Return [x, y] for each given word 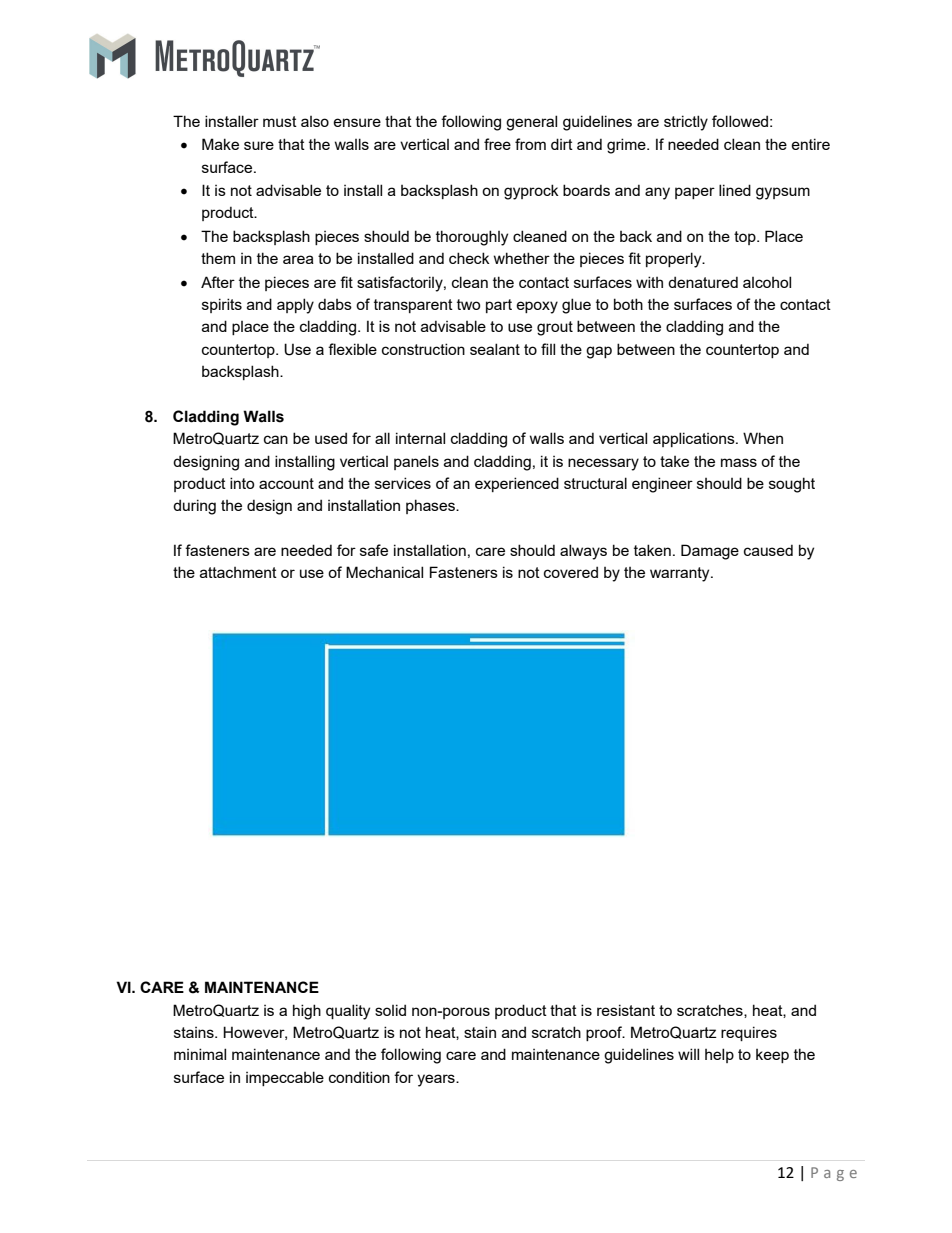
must [280, 121]
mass [739, 462]
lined [735, 190]
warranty [681, 574]
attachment [238, 572]
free [497, 144]
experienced [517, 484]
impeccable [285, 1078]
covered [571, 572]
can [276, 439]
